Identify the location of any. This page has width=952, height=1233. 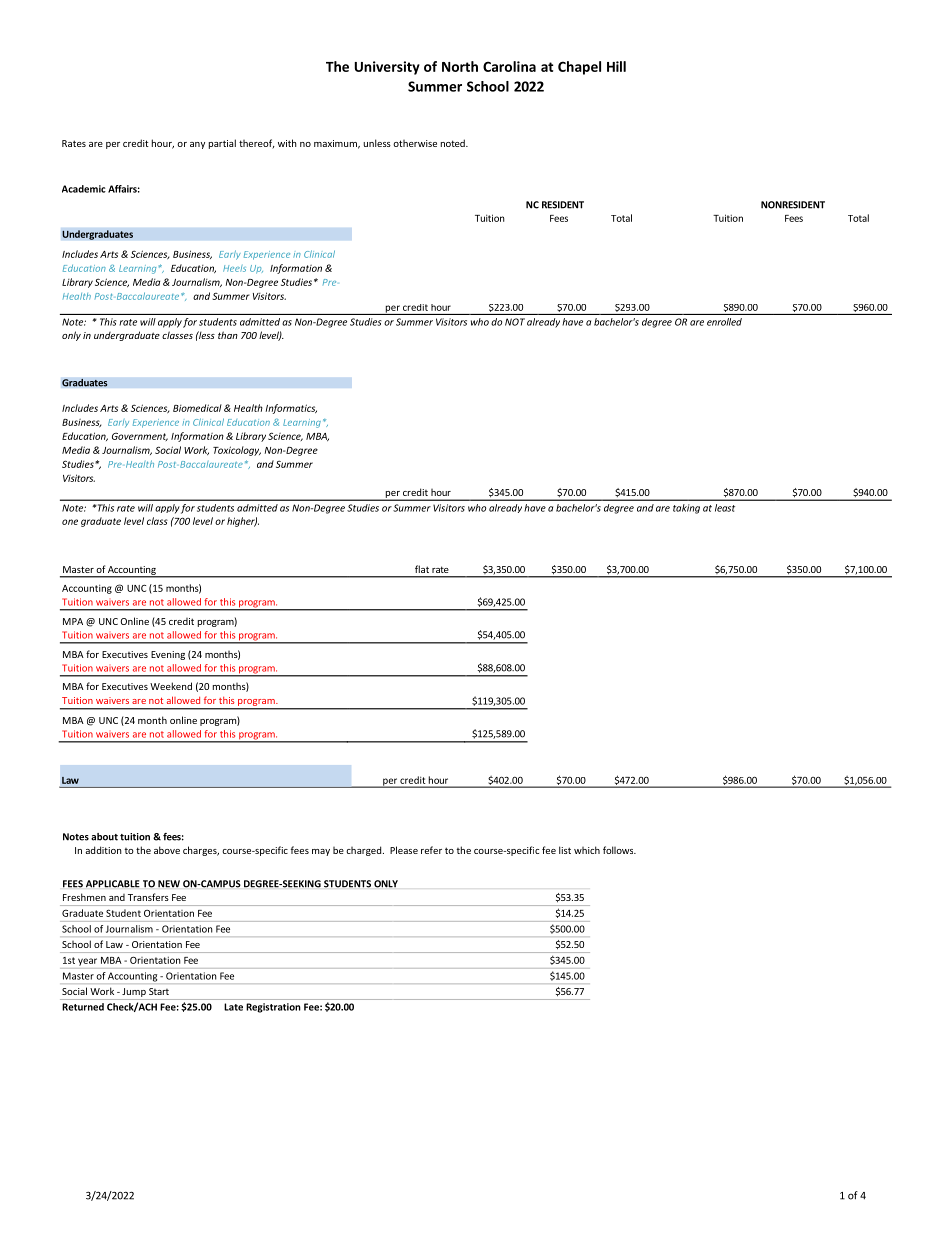
(197, 145).
